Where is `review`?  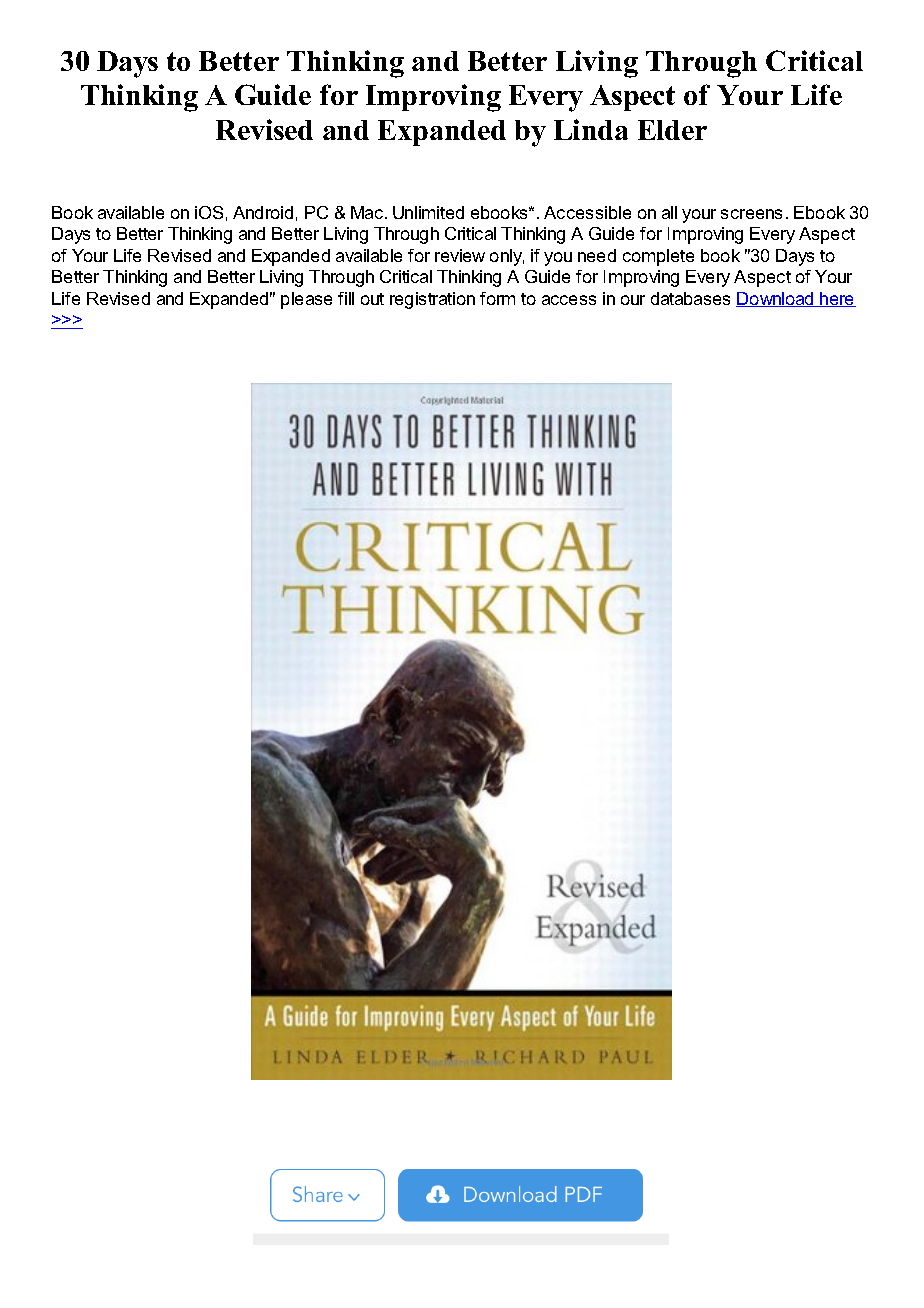
review is located at coordinates (460, 255).
